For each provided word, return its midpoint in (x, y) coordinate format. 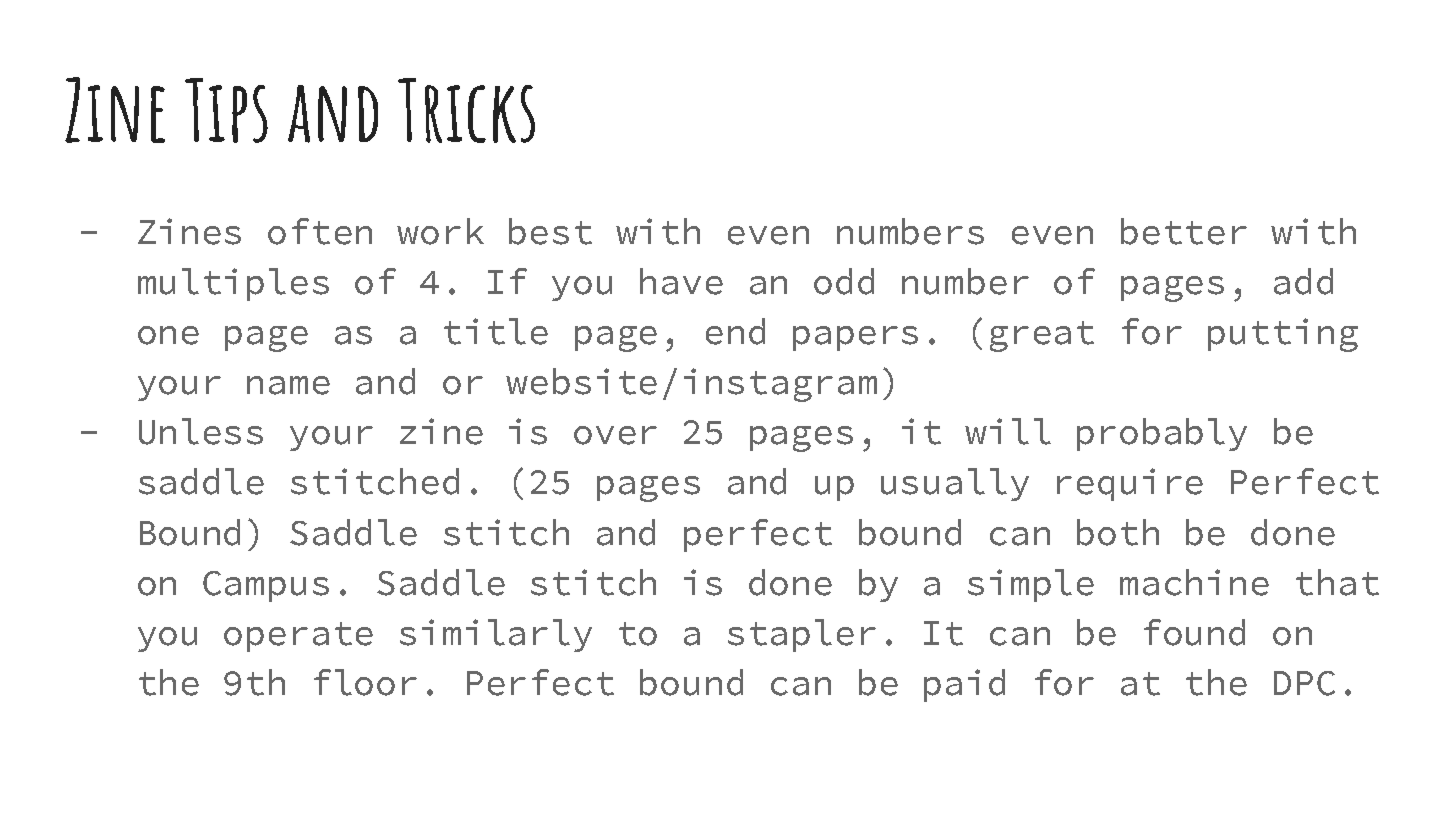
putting (1283, 335)
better (1184, 231)
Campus (266, 586)
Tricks (466, 110)
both (1118, 532)
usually (955, 484)
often (320, 231)
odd (844, 281)
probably (1162, 434)
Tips (226, 110)
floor (365, 682)
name (288, 385)
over (615, 435)
